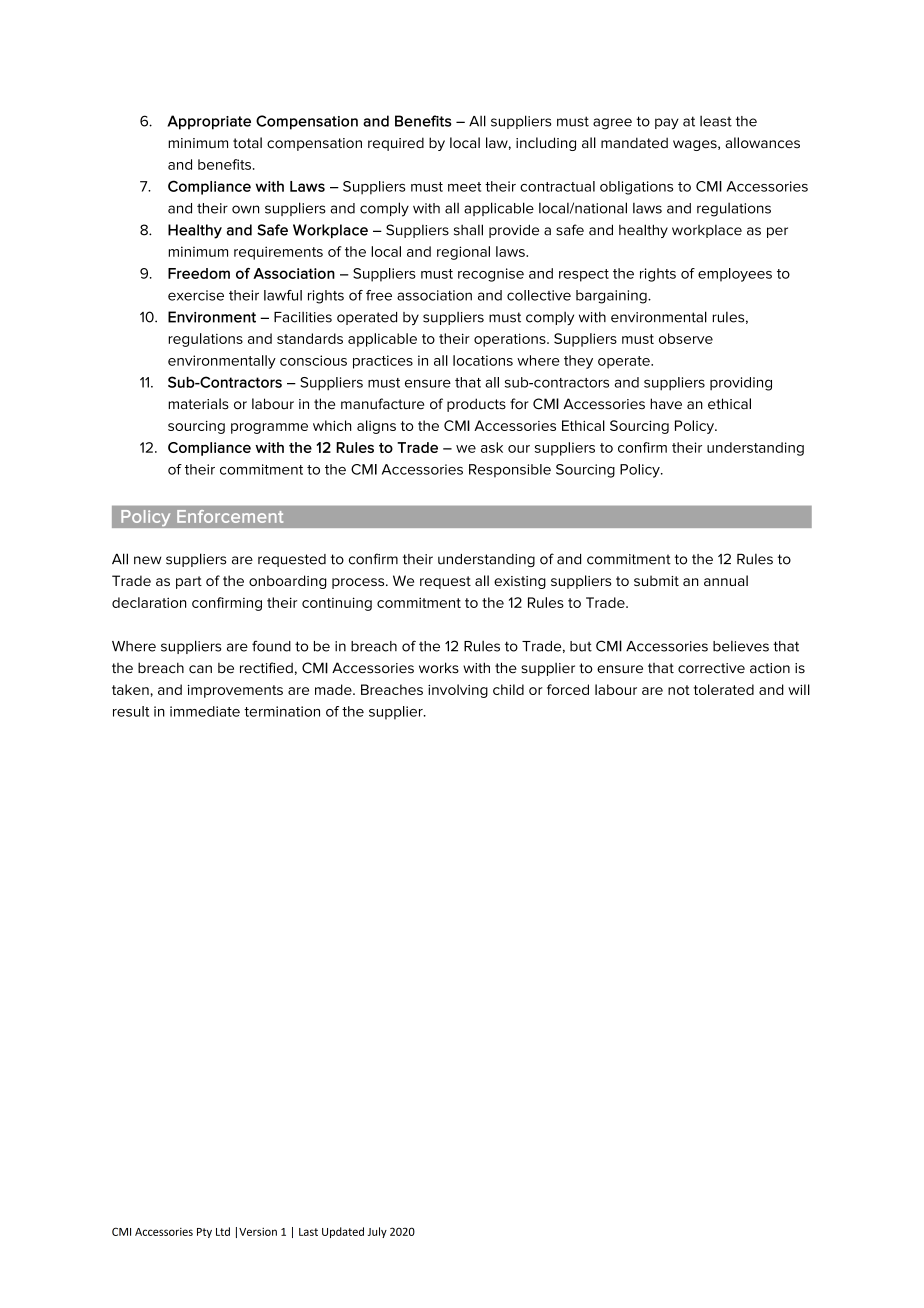 This screenshot has height=1308, width=924. What do you see at coordinates (483, 360) in the screenshot?
I see `locations` at bounding box center [483, 360].
